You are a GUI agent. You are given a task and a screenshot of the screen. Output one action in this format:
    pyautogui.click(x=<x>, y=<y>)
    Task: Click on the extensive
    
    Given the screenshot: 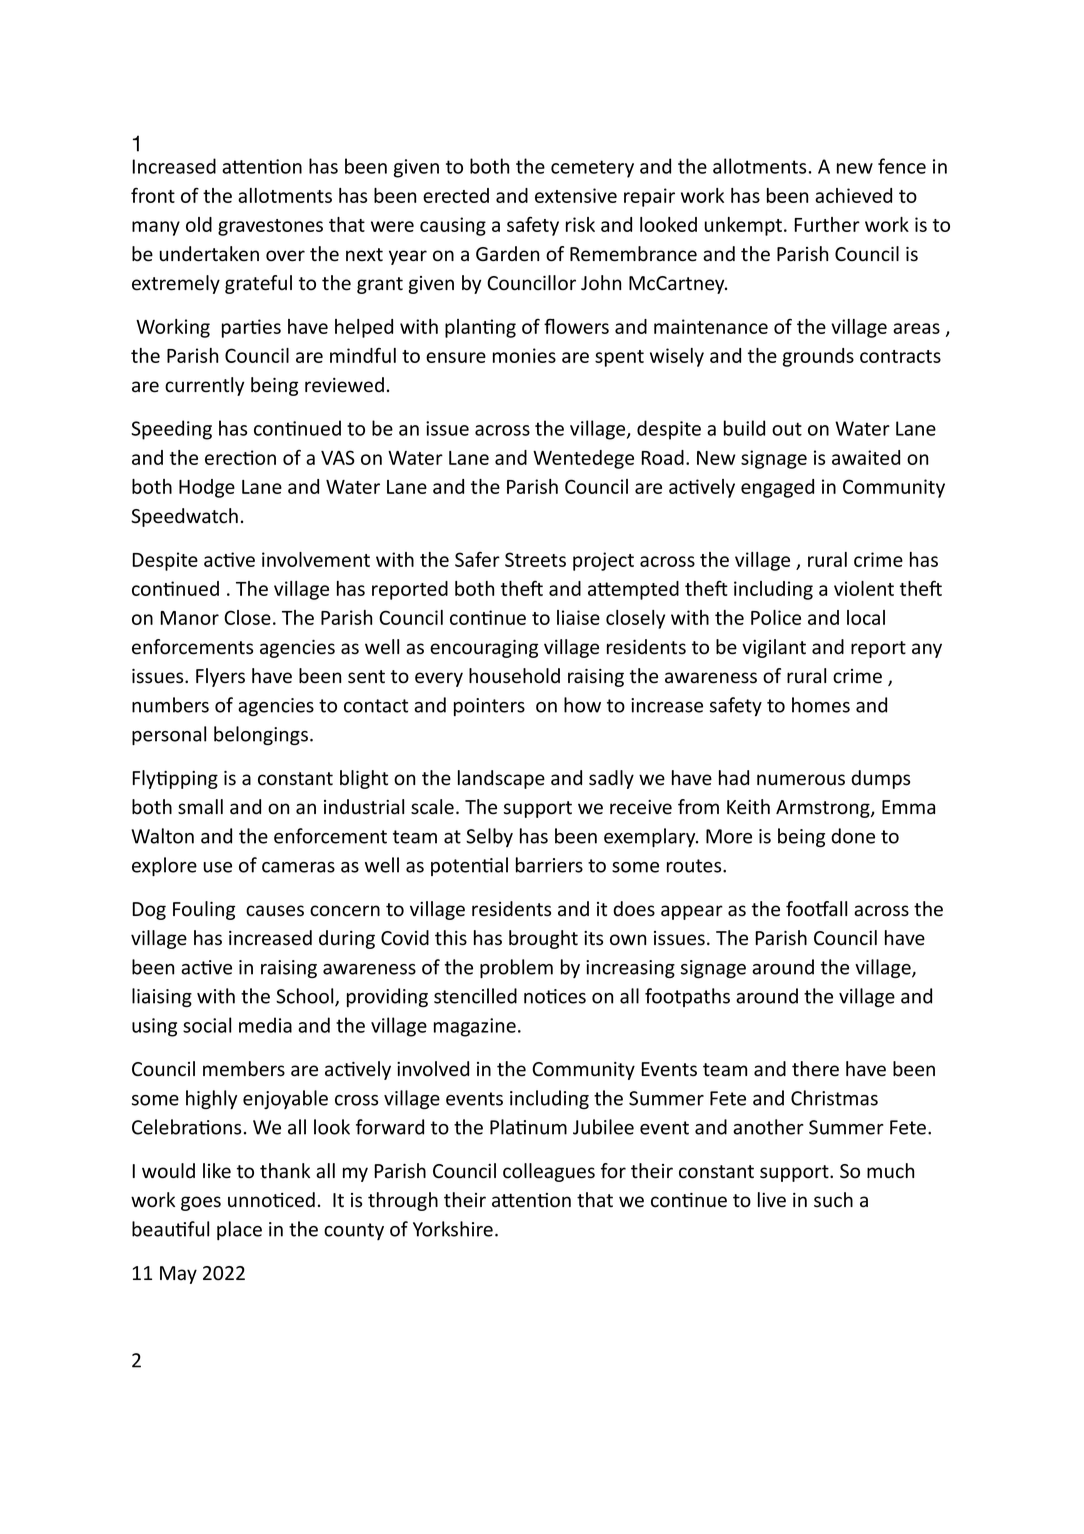 What is the action you would take?
    pyautogui.click(x=576, y=195)
